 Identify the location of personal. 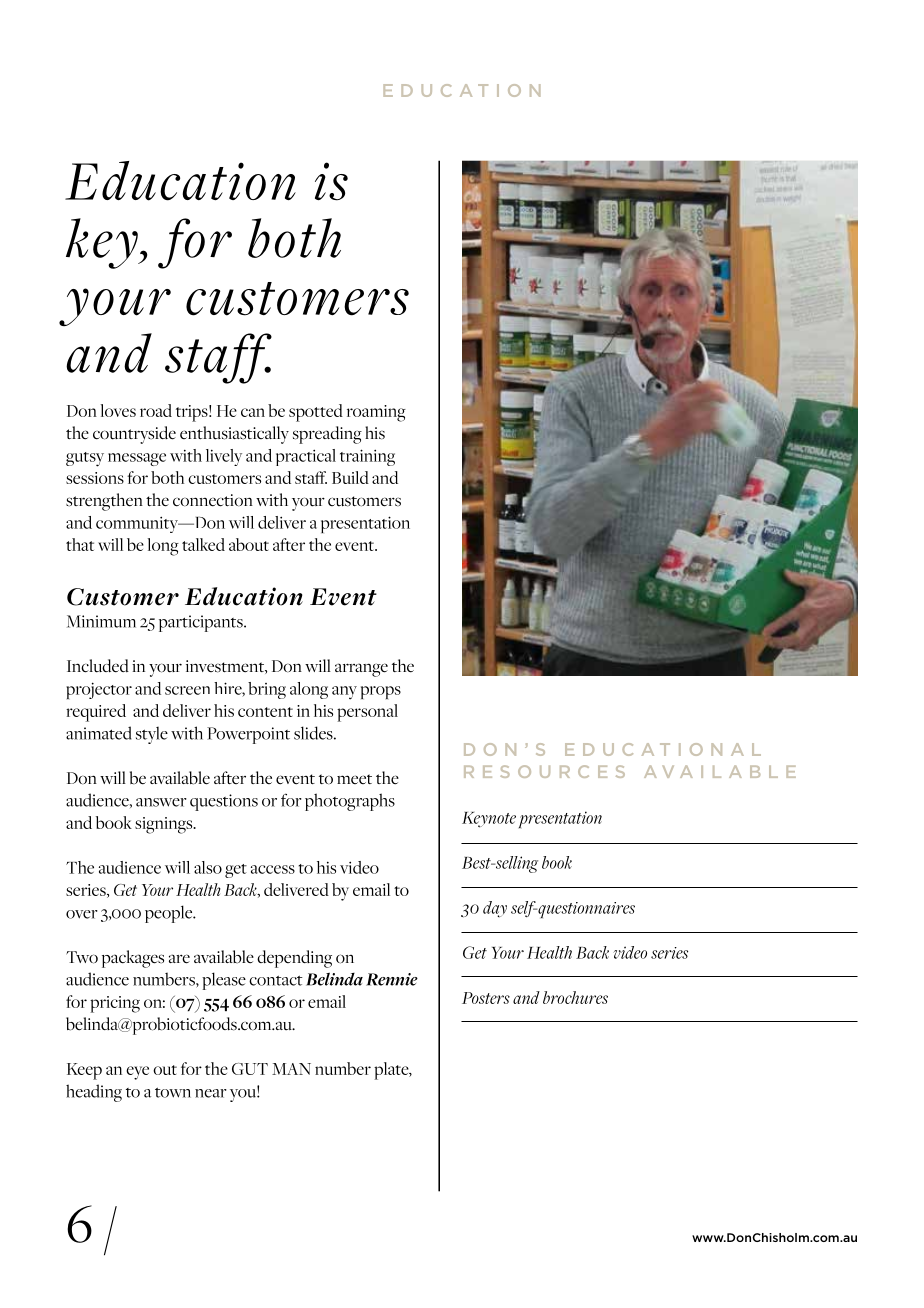
(367, 713).
